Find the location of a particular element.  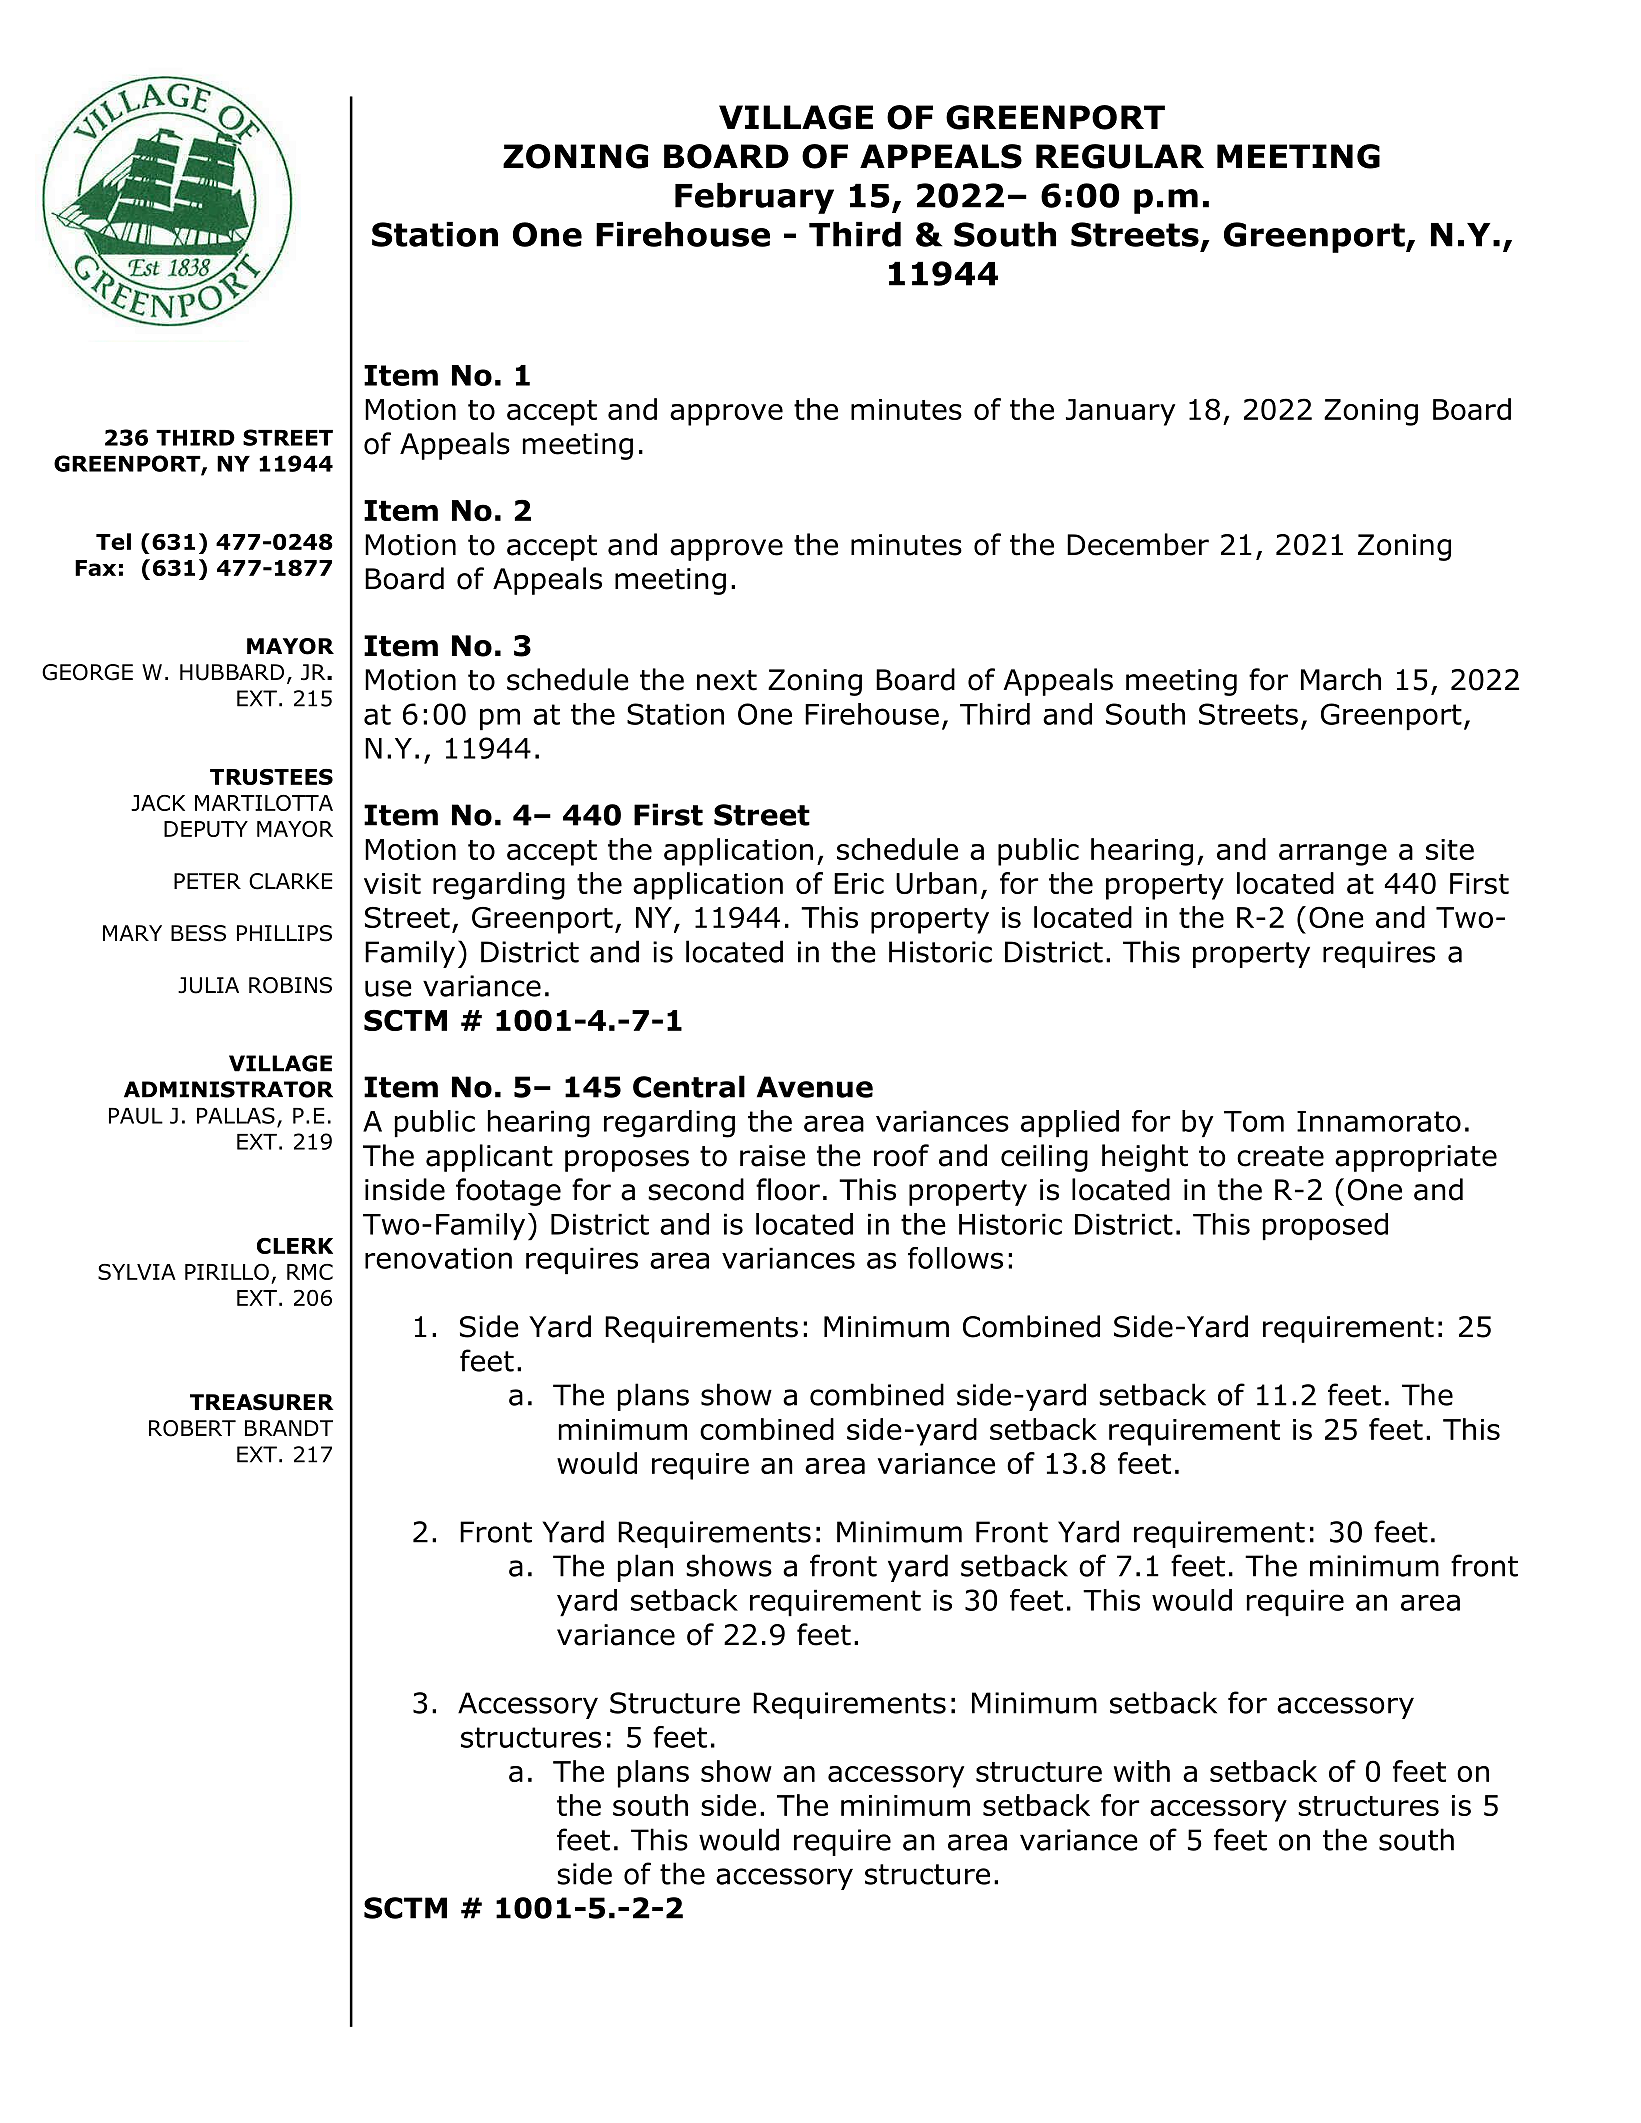

CLERK is located at coordinates (295, 1246).
